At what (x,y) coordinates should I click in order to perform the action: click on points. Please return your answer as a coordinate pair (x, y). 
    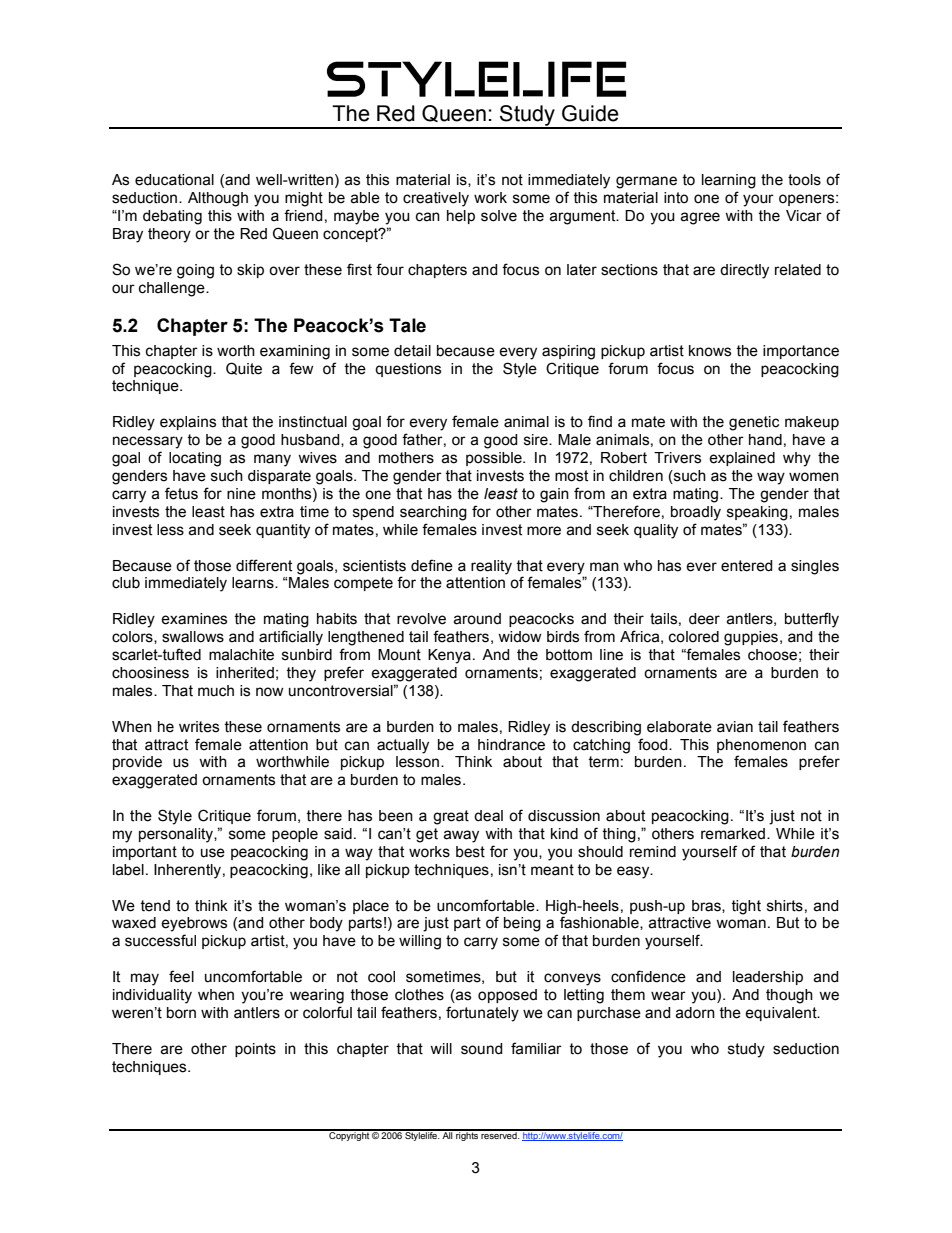
    Looking at the image, I should click on (255, 1050).
